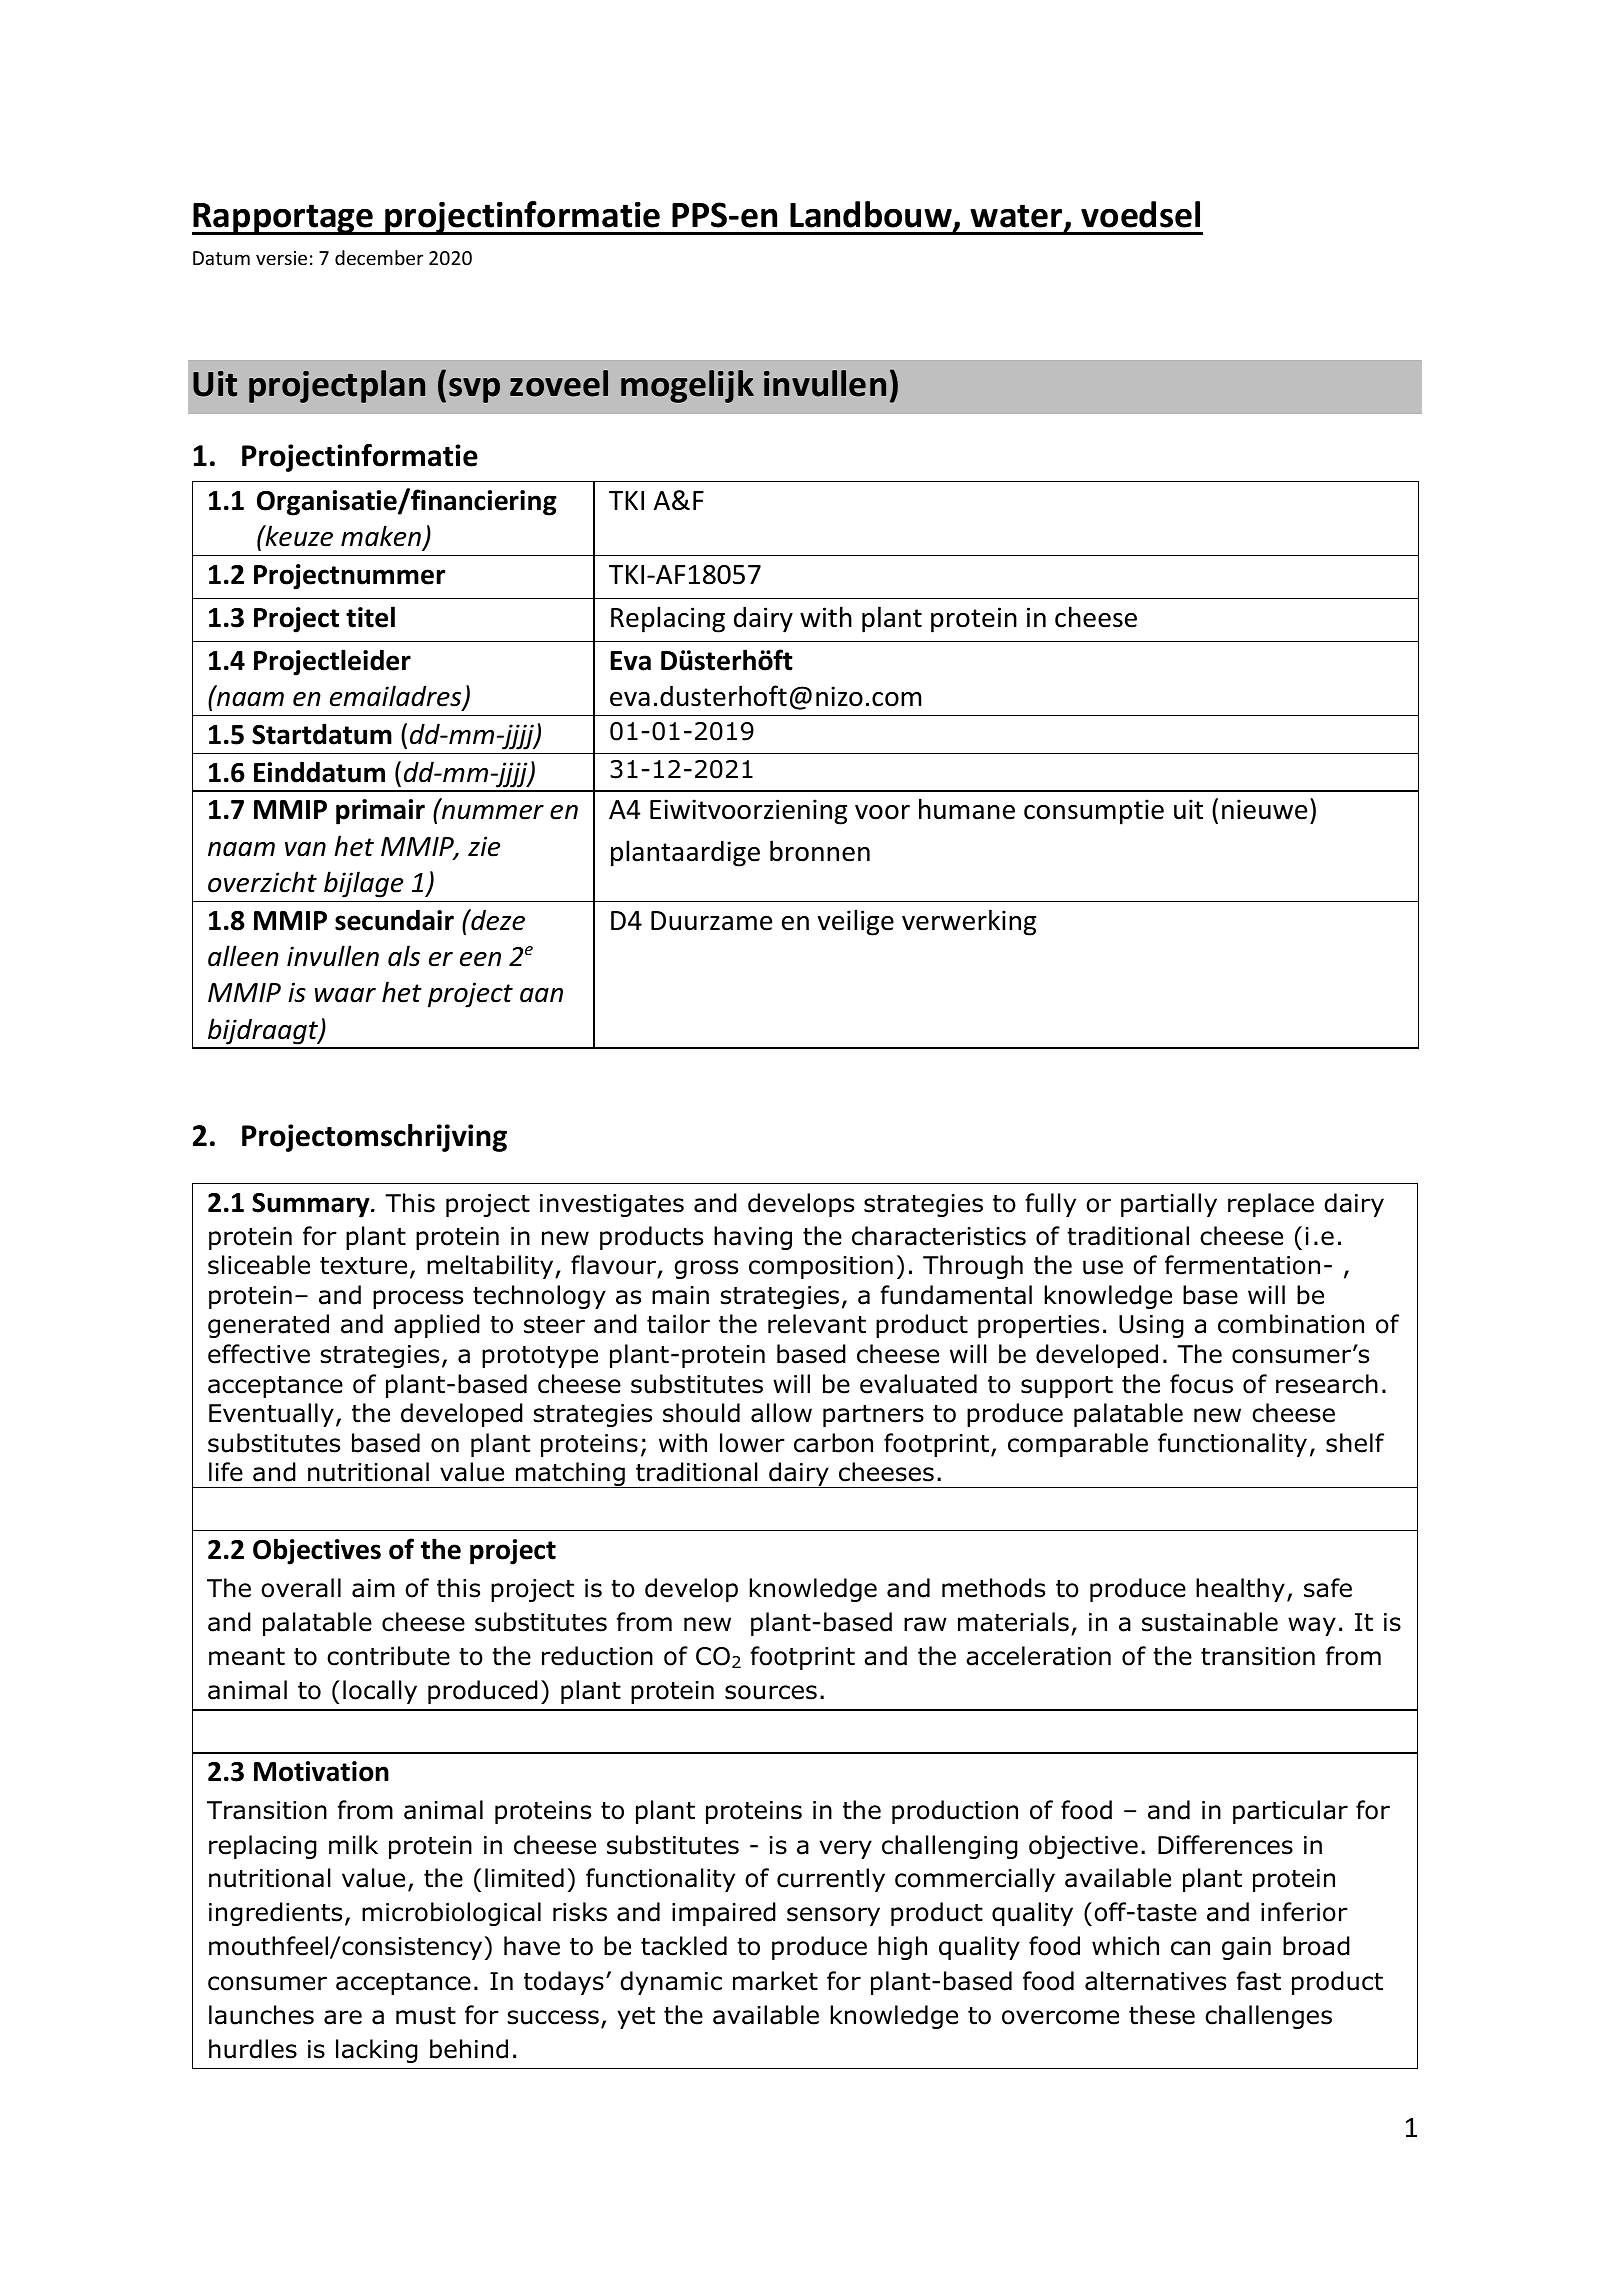  I want to click on mogelijk, so click(687, 386).
